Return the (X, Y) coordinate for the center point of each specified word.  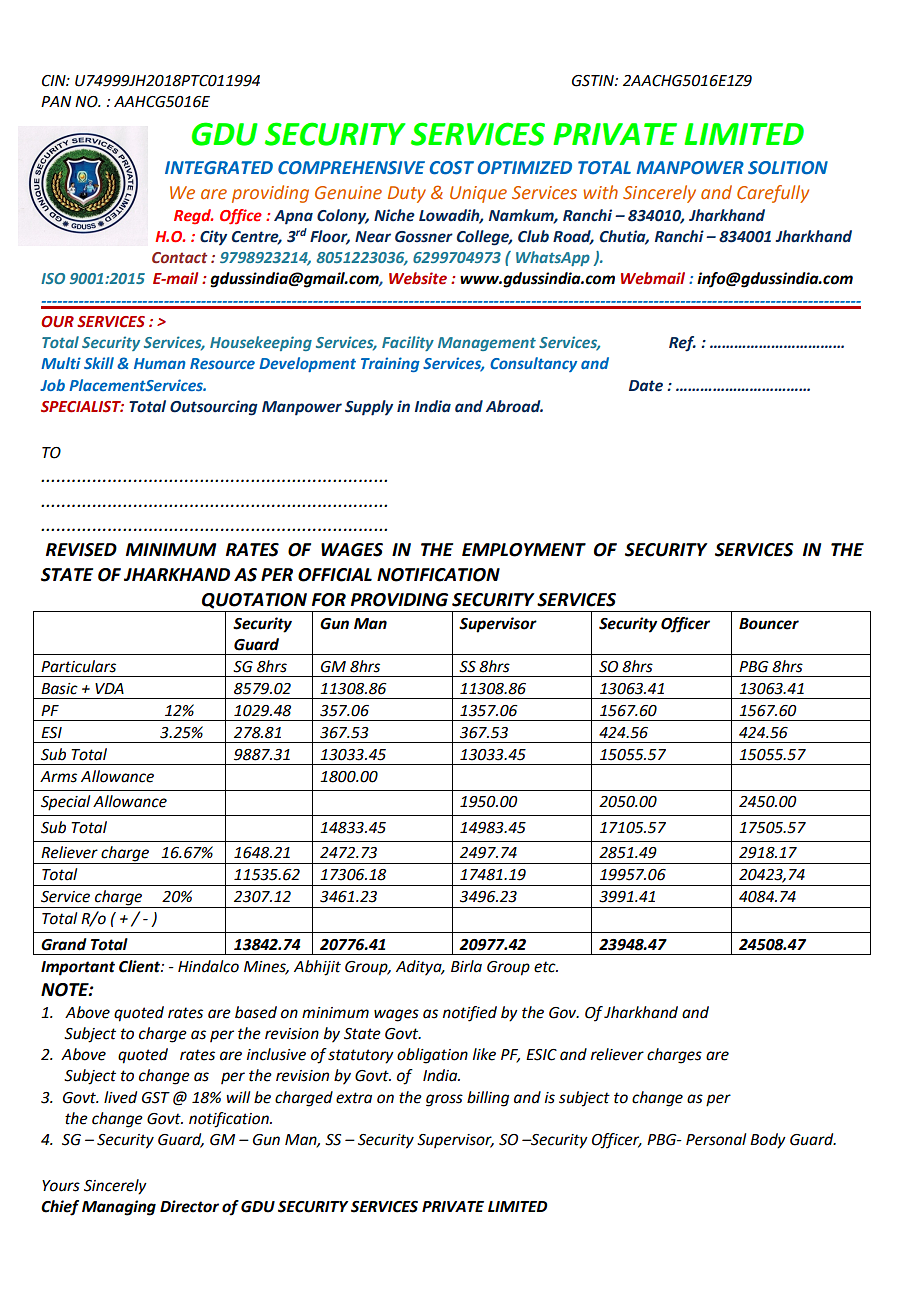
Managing (119, 1208)
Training (390, 364)
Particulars (78, 666)
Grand (64, 944)
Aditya (420, 968)
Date (646, 386)
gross (444, 1100)
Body (768, 1141)
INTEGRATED (219, 167)
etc (546, 967)
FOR (329, 600)
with (600, 192)
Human (160, 363)
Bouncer (769, 624)
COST (452, 168)
